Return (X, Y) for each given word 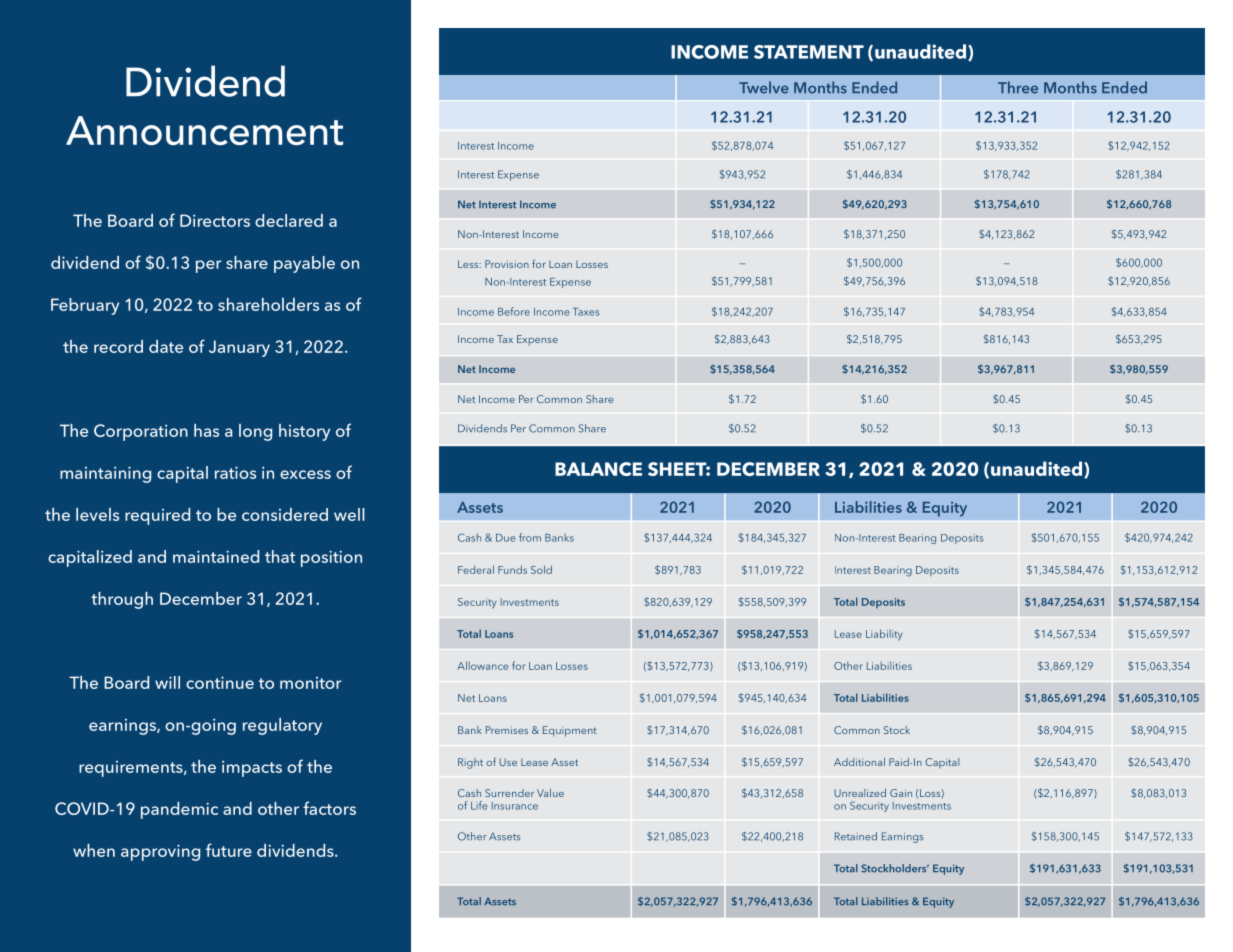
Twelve (764, 87)
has (206, 430)
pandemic (179, 810)
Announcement (204, 130)
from (530, 537)
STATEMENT (809, 52)
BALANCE (598, 469)
